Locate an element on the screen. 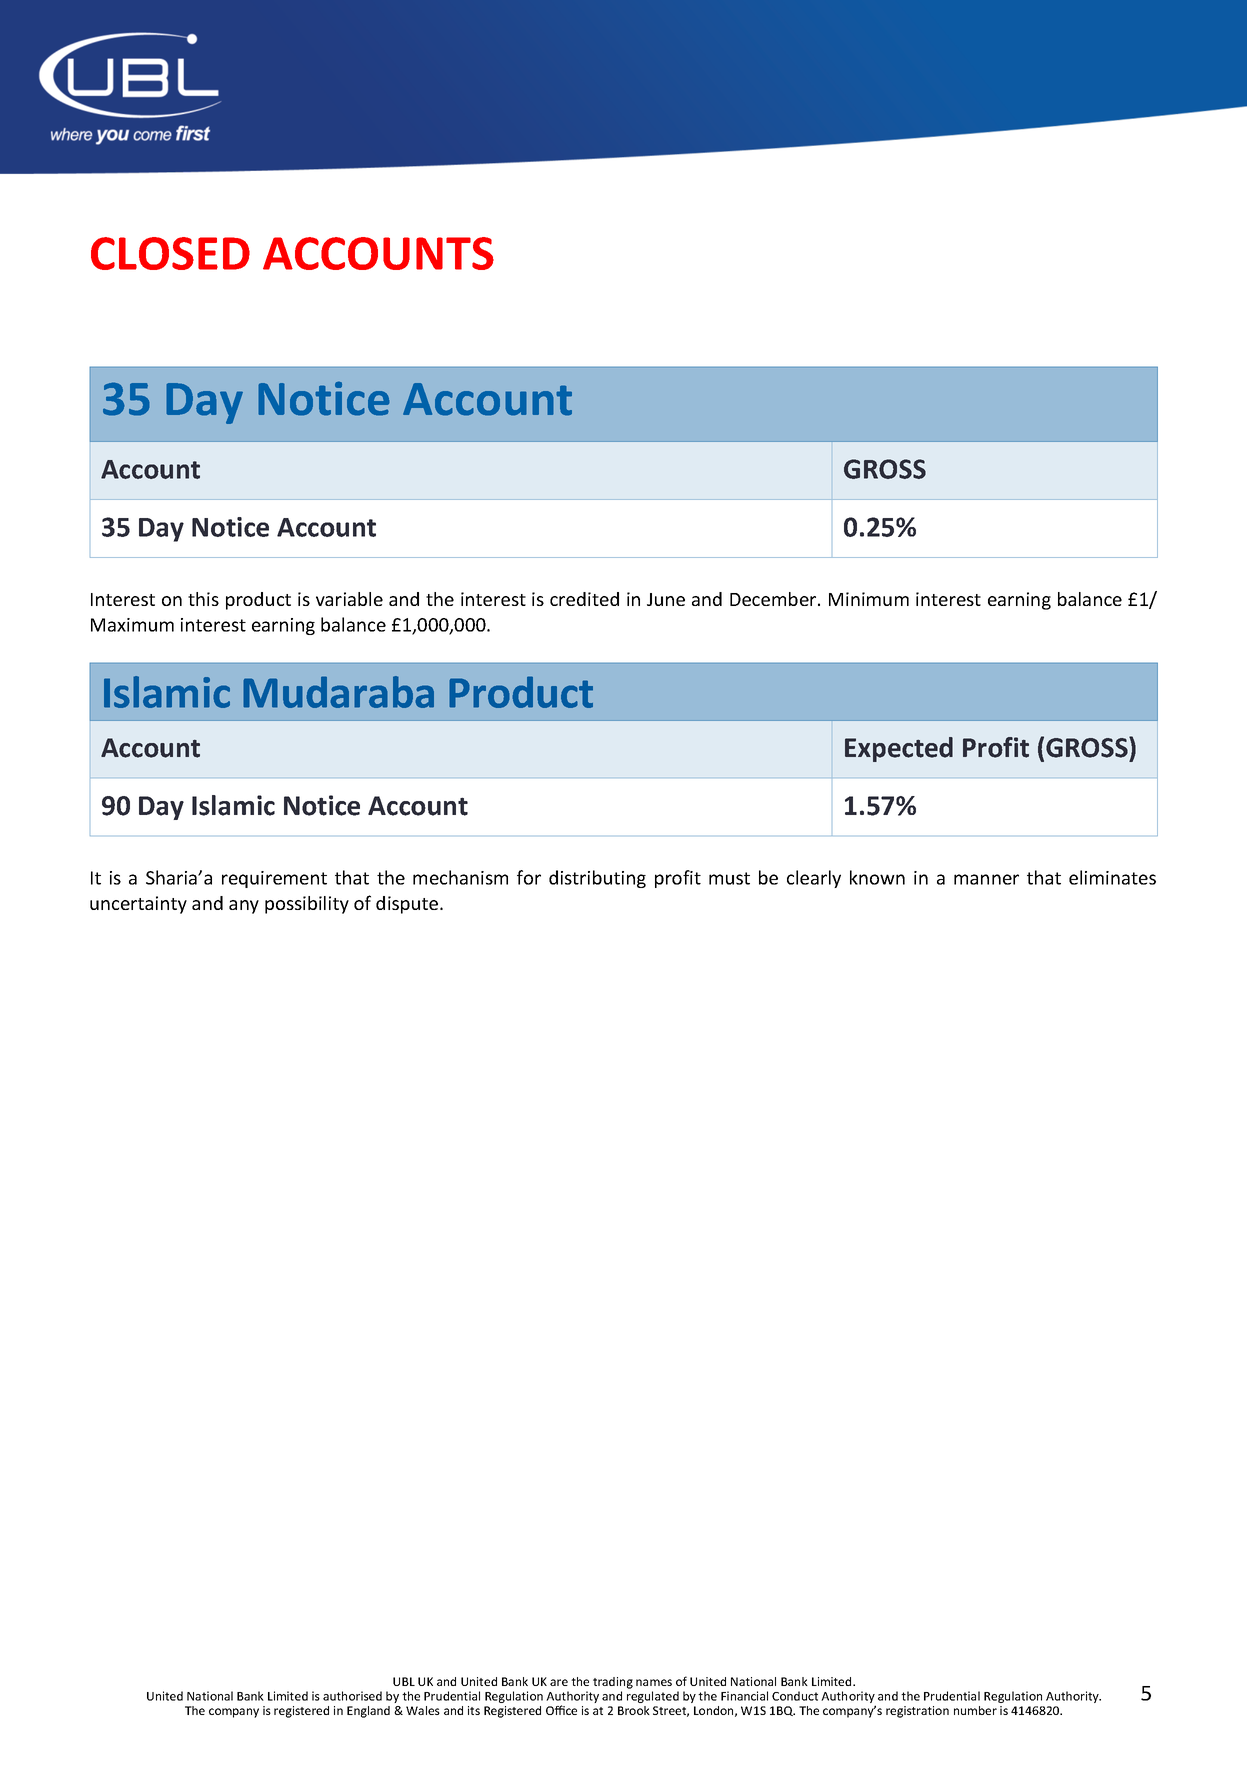 Image resolution: width=1247 pixels, height=1765 pixels. for is located at coordinates (529, 877).
